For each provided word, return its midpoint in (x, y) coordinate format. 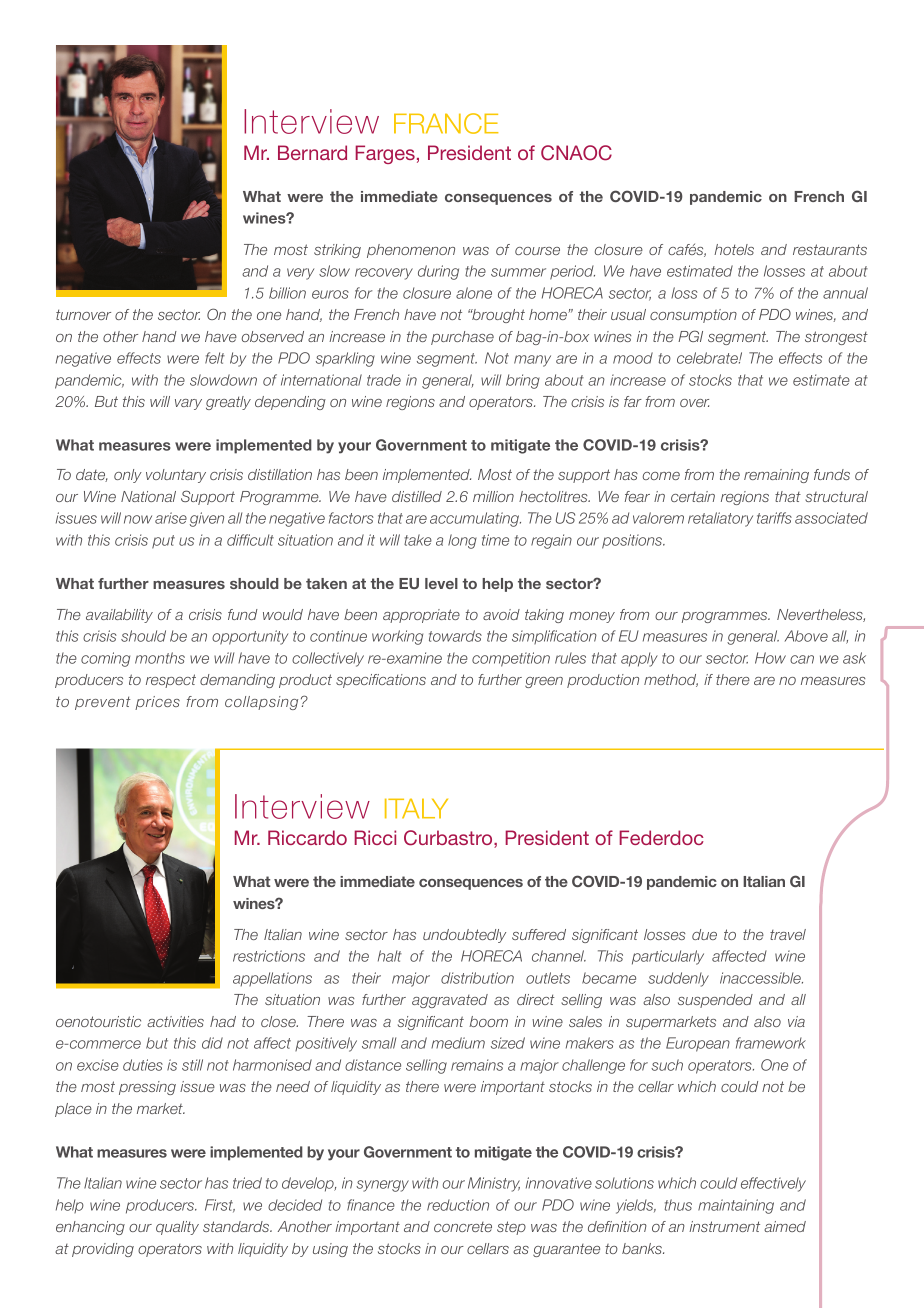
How (770, 658)
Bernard (312, 152)
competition (511, 659)
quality (177, 1228)
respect (171, 681)
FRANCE (446, 123)
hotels (734, 249)
